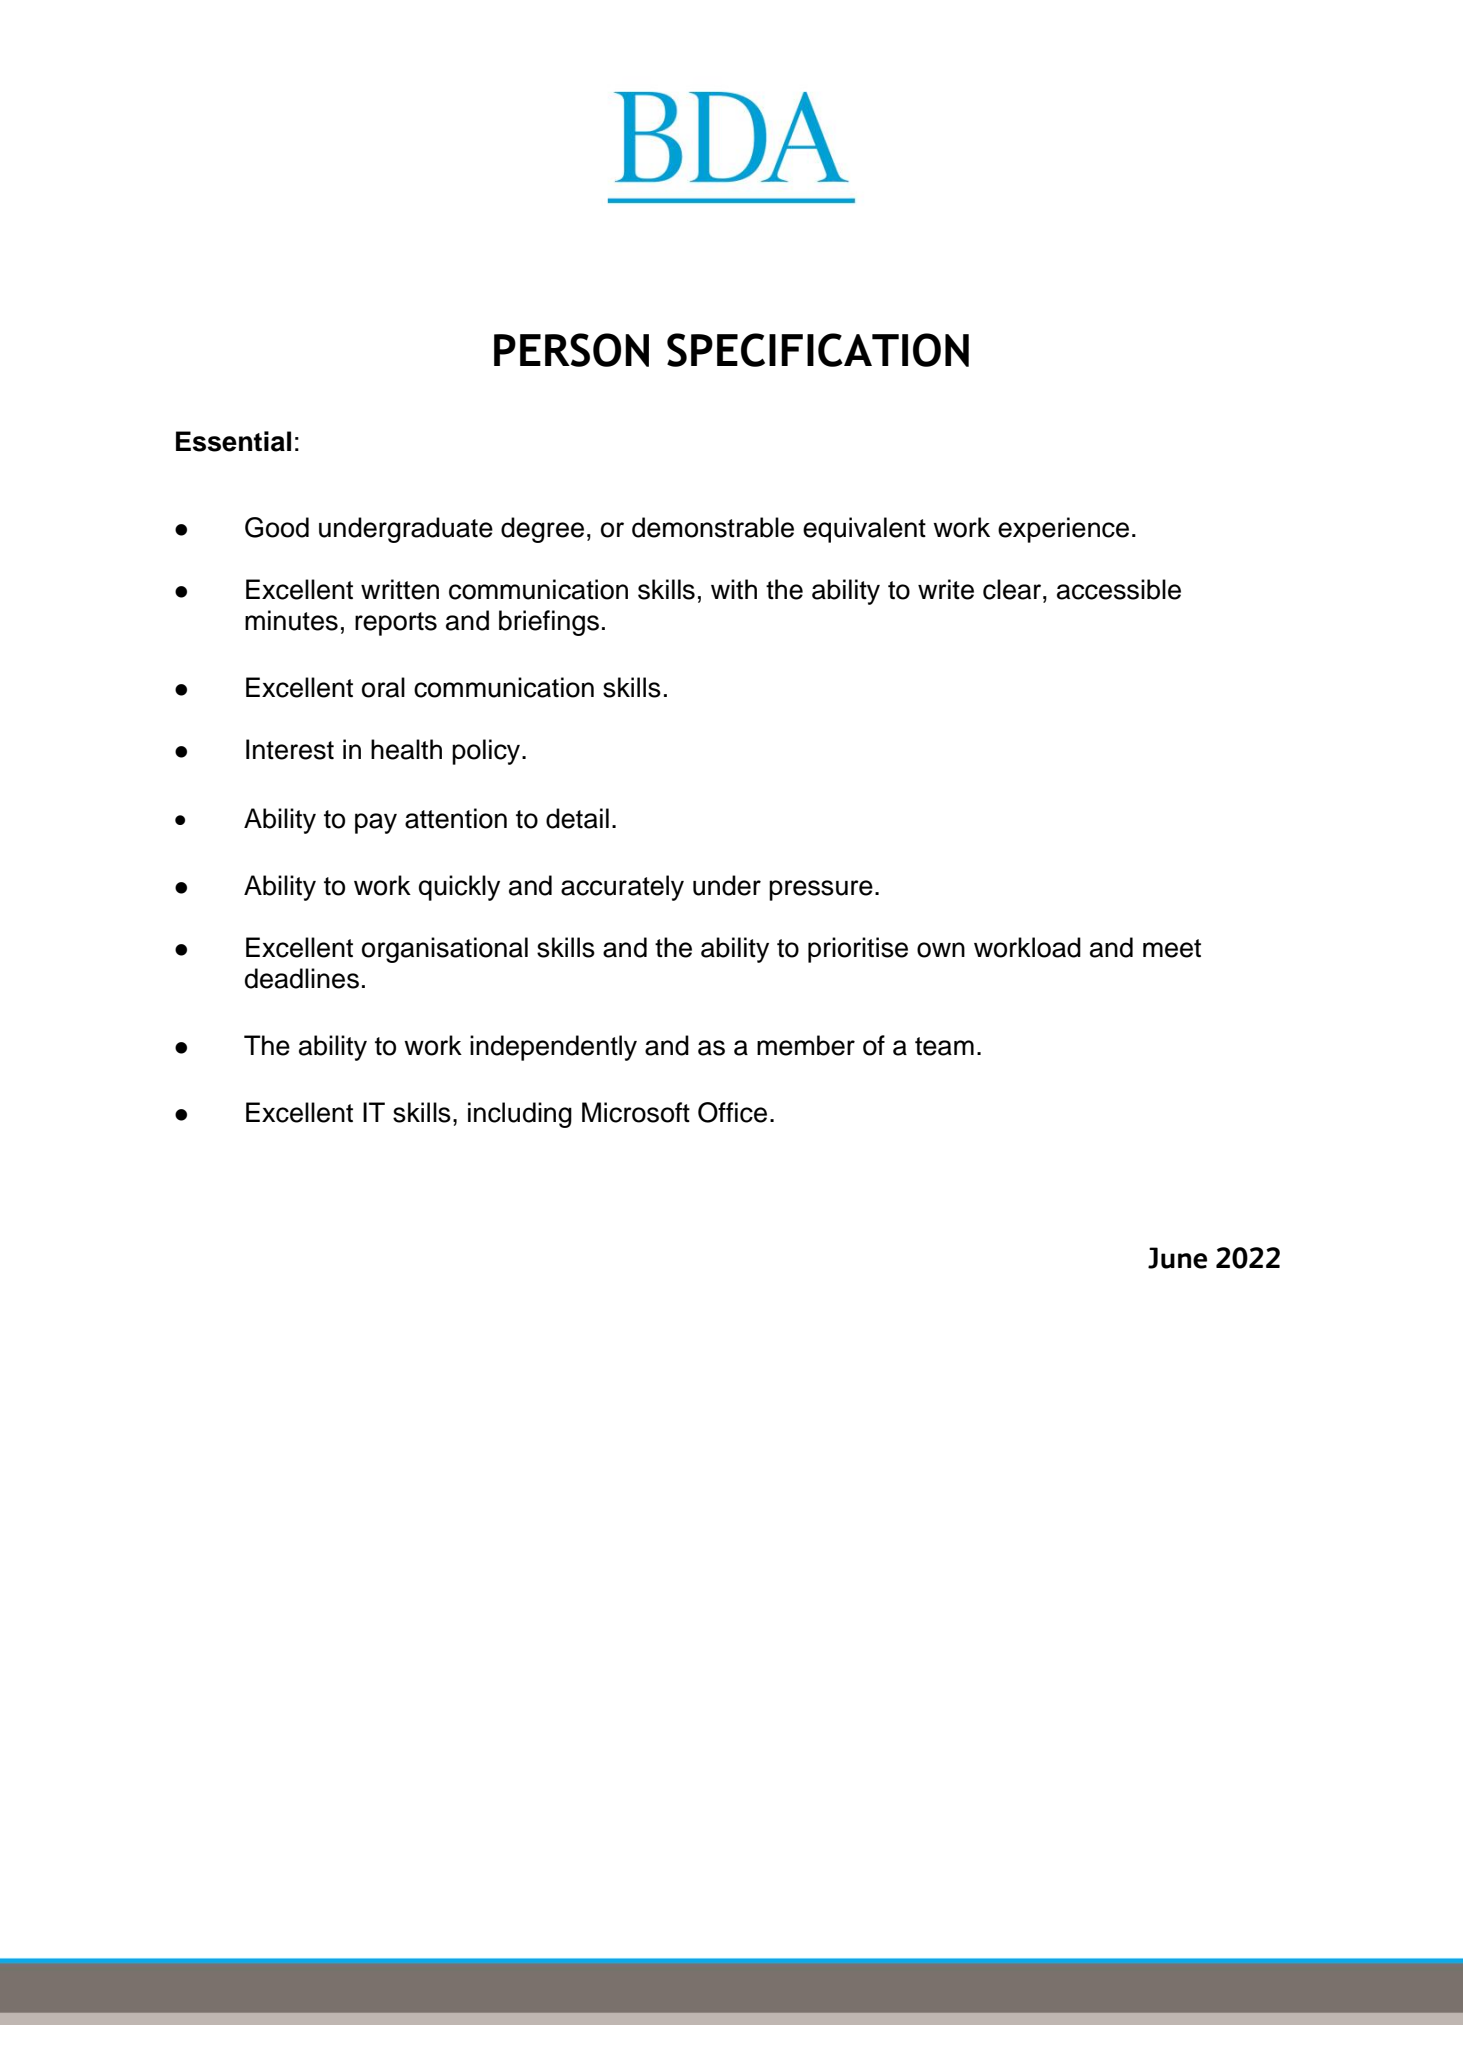 The image size is (1463, 2069). Describe the element at coordinates (233, 441) in the document. I see `Essential` at that location.
